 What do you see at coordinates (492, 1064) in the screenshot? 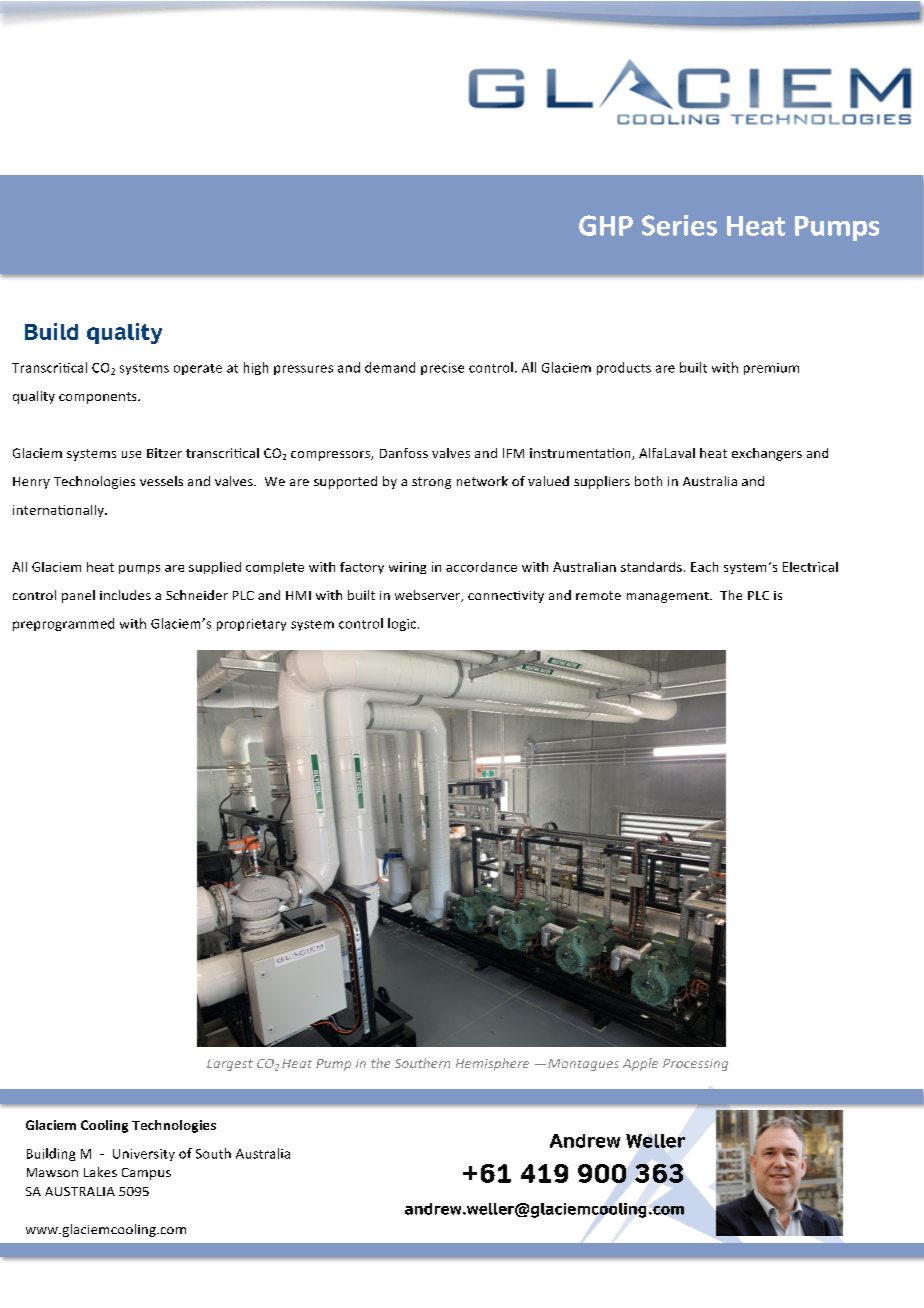
I see `Hemisphere` at bounding box center [492, 1064].
